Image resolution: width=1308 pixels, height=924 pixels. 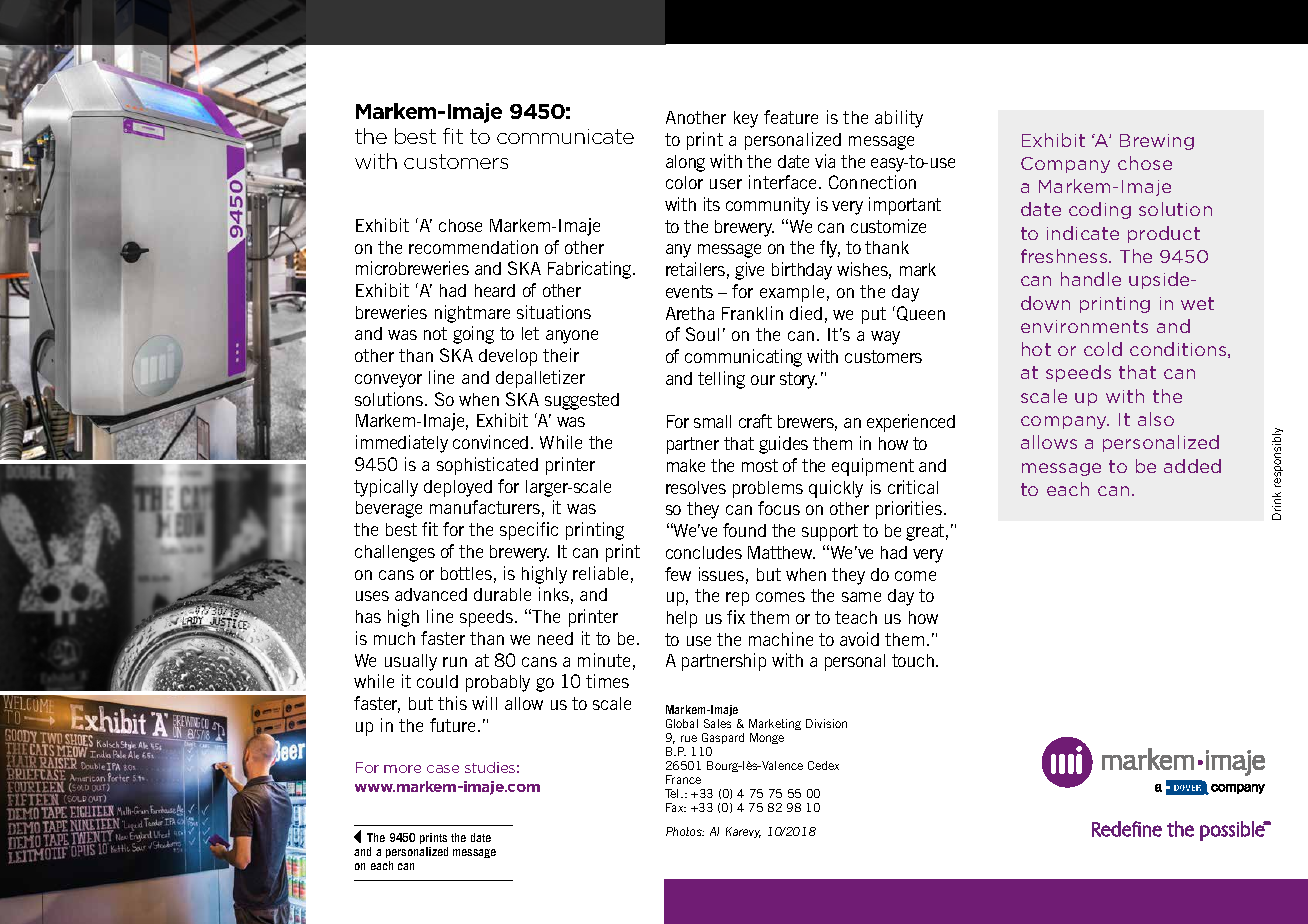 I want to click on durable, so click(x=502, y=594).
